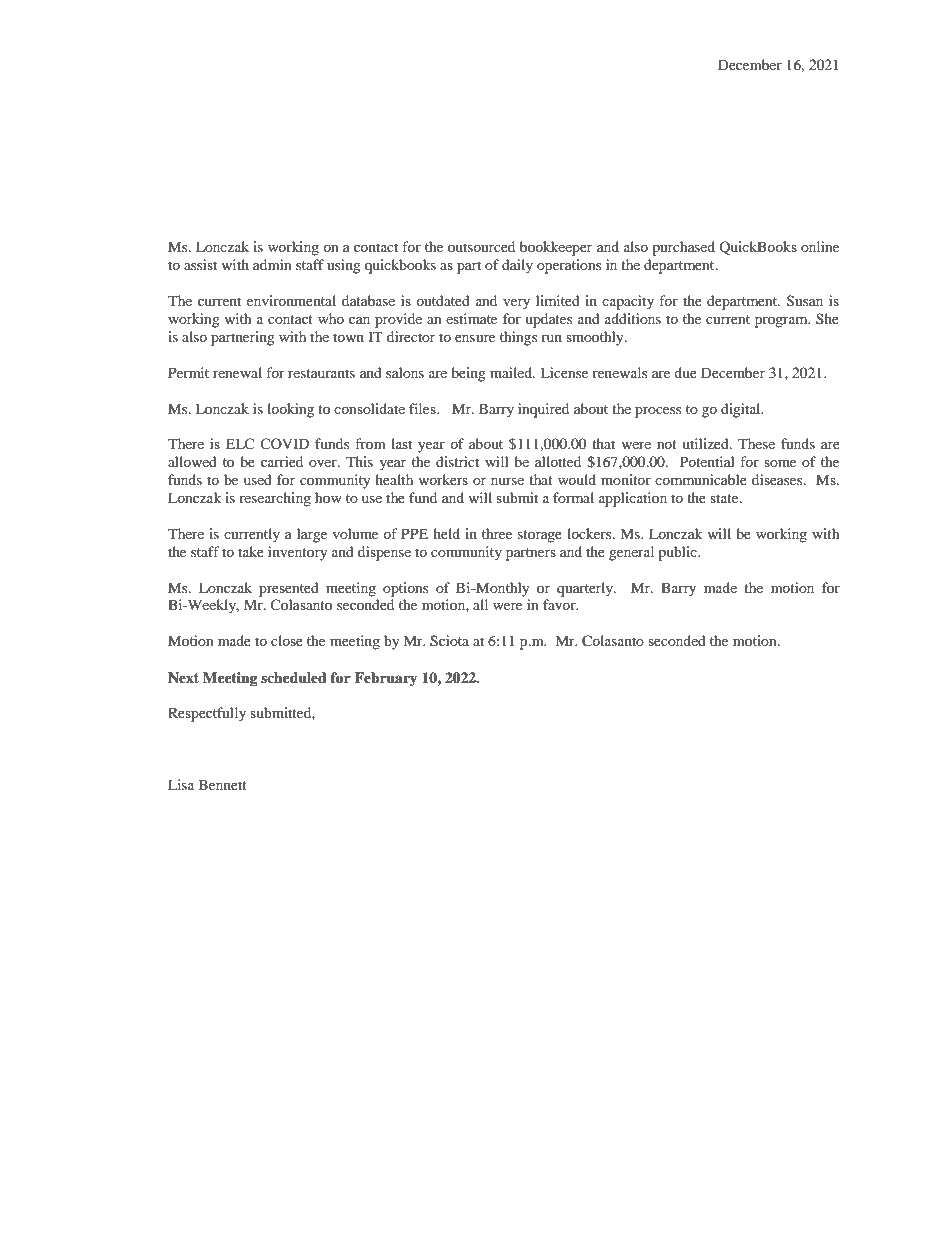 The height and width of the page is (1233, 952). Describe the element at coordinates (517, 266) in the page. I see `daily` at that location.
